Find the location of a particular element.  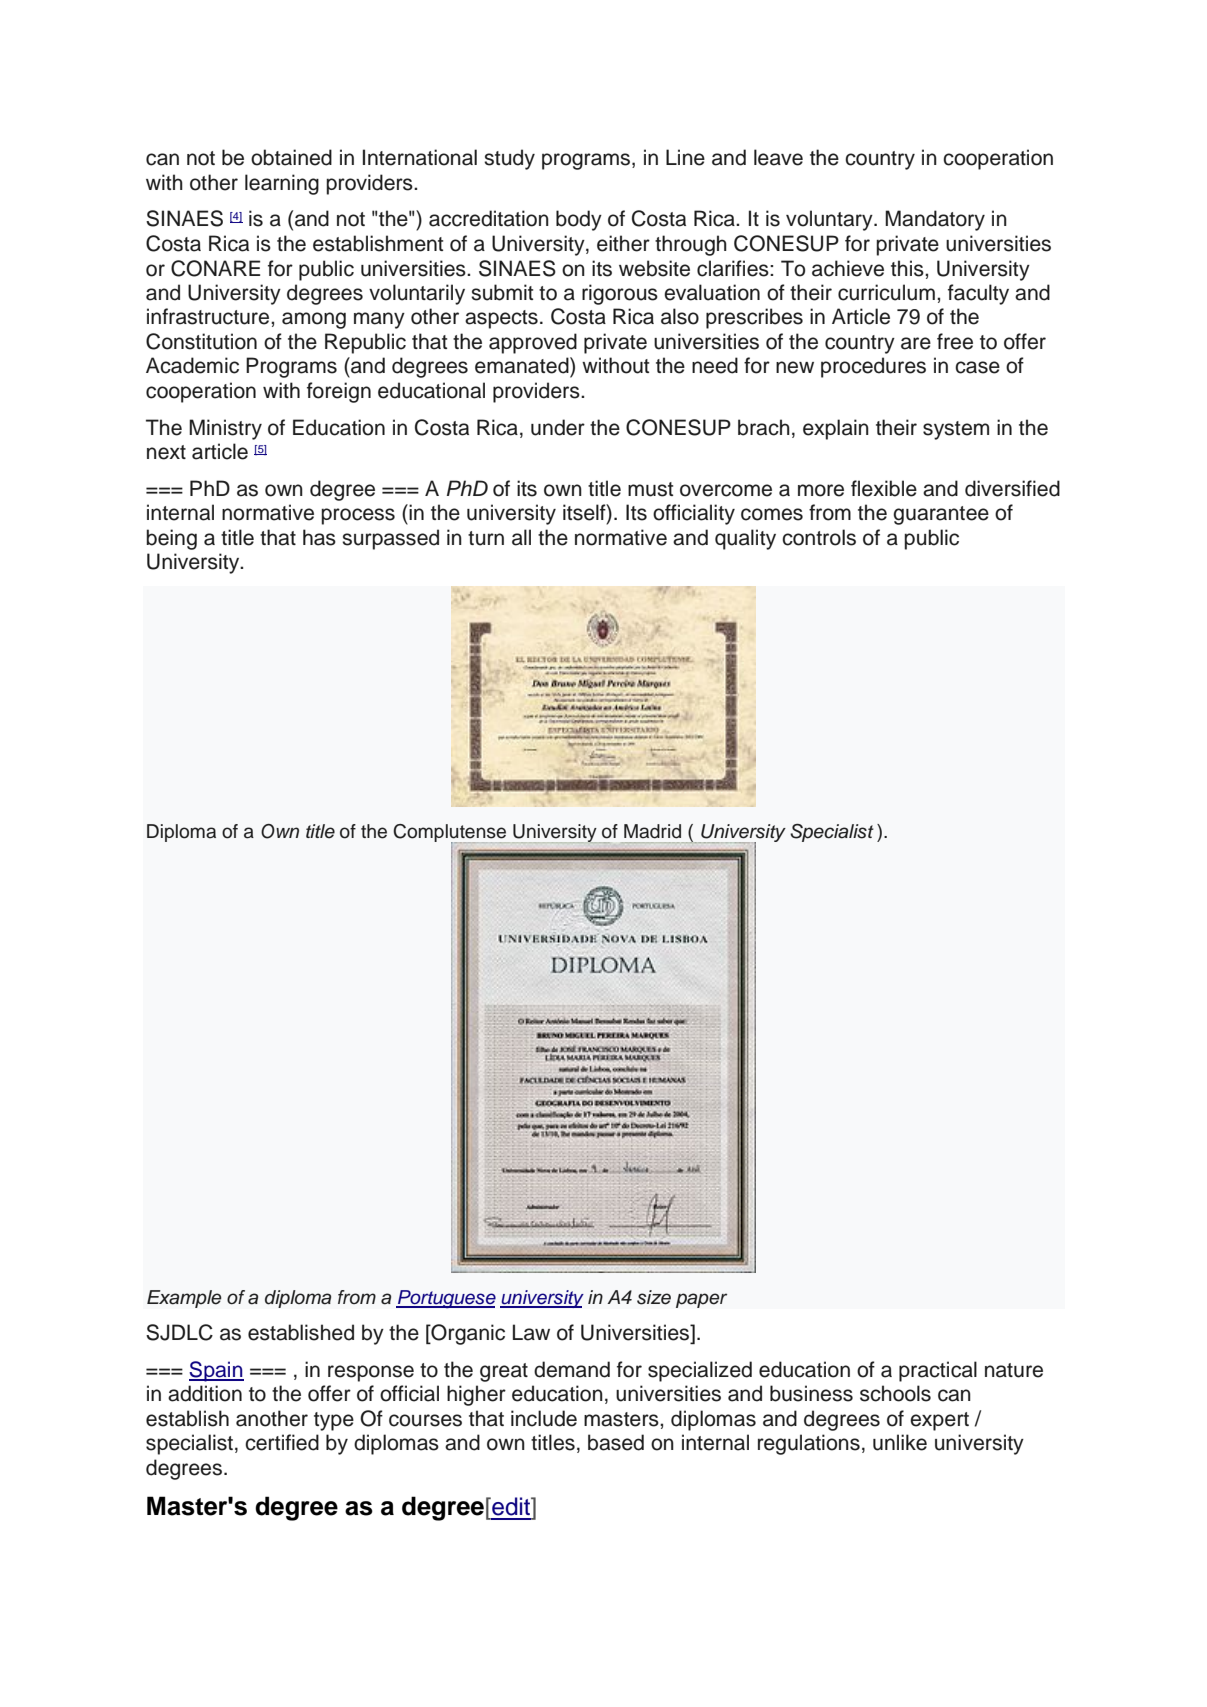

paper is located at coordinates (701, 1300).
